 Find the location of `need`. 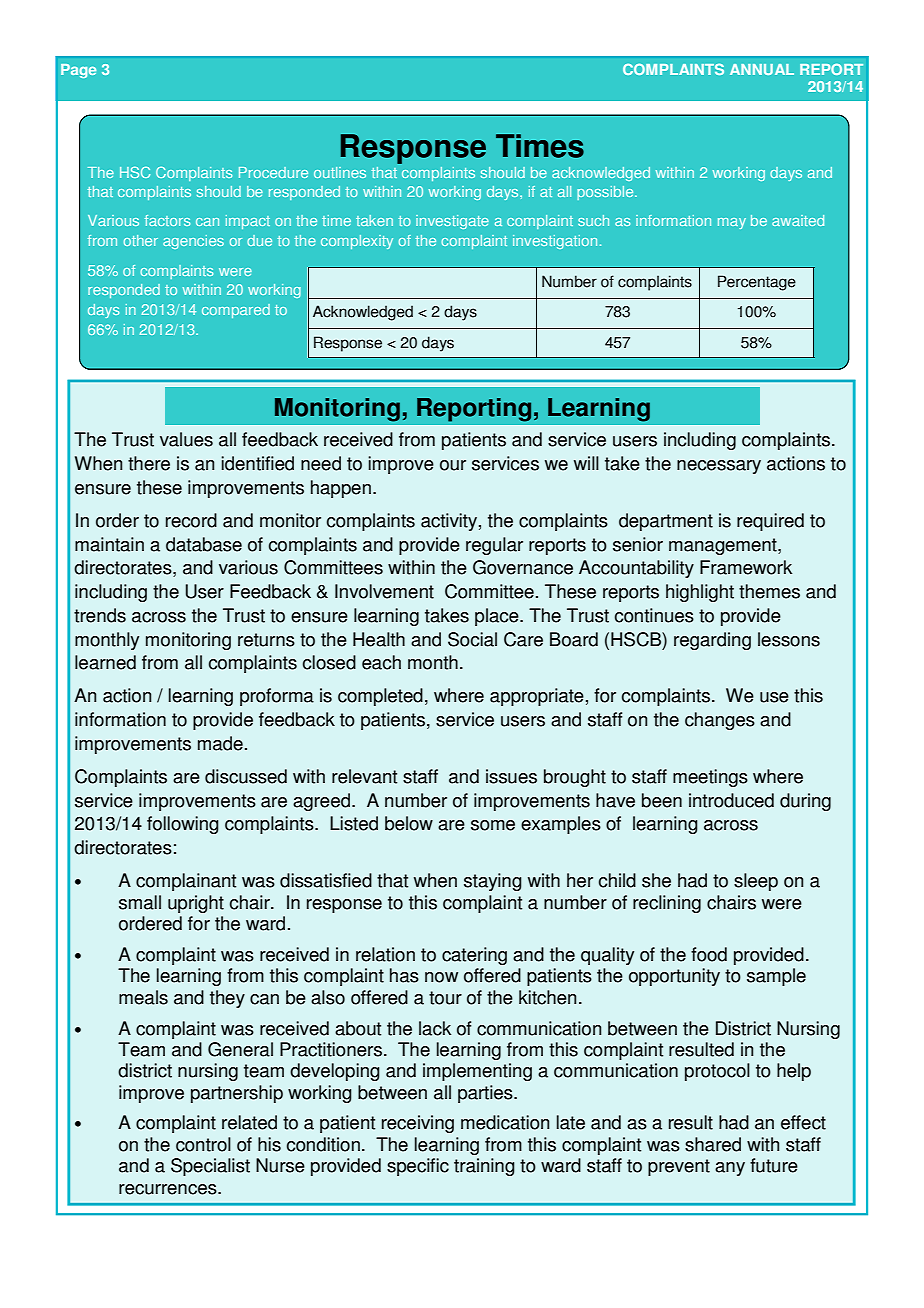

need is located at coordinates (321, 463).
